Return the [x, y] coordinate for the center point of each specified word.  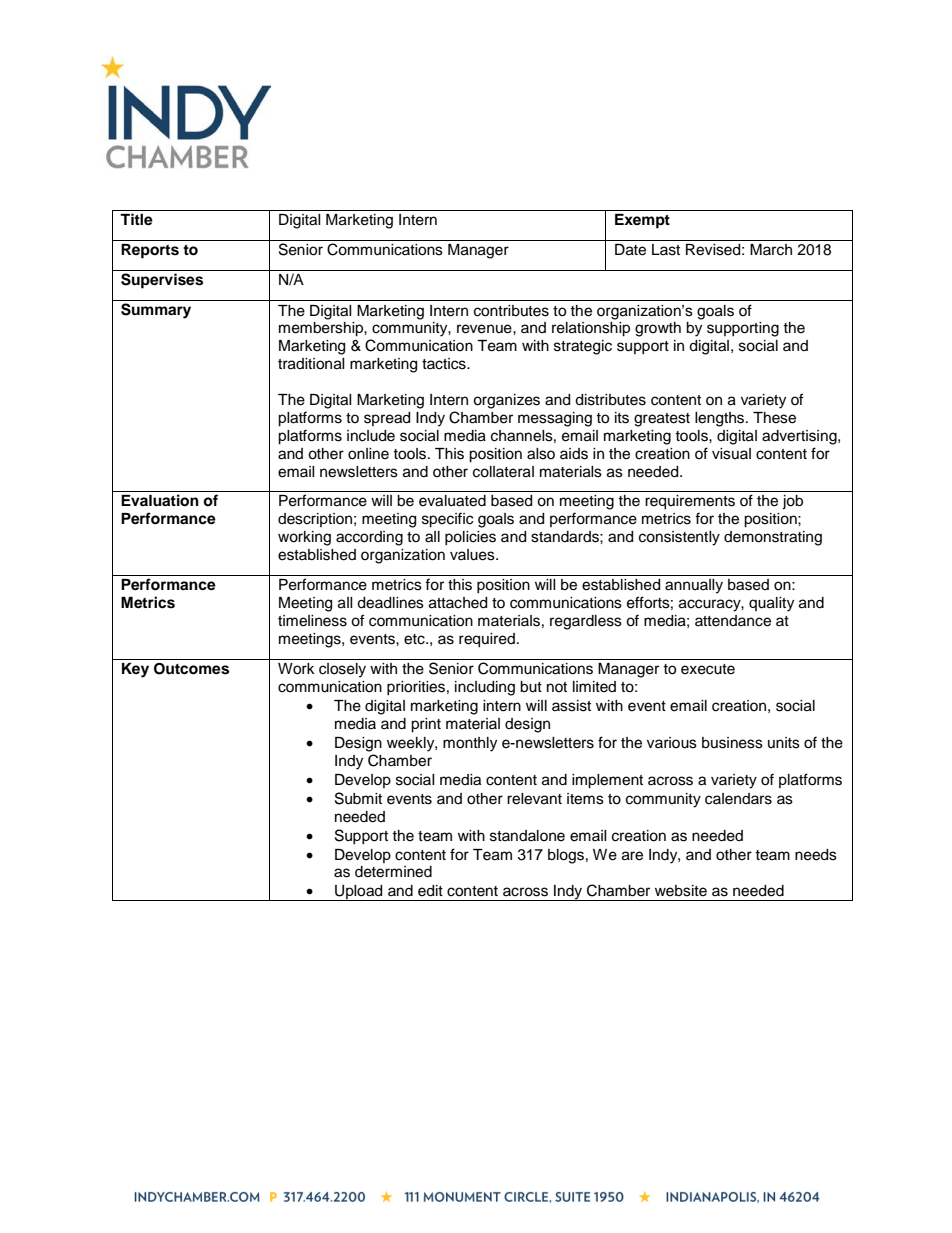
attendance [733, 621]
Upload [359, 893]
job [792, 502]
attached [458, 603]
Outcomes [191, 669]
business [732, 743]
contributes [511, 311]
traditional [311, 364]
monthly [470, 744]
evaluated [452, 501]
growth [658, 329]
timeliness [312, 621]
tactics [445, 364]
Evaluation [160, 500]
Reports [150, 251]
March [771, 250]
